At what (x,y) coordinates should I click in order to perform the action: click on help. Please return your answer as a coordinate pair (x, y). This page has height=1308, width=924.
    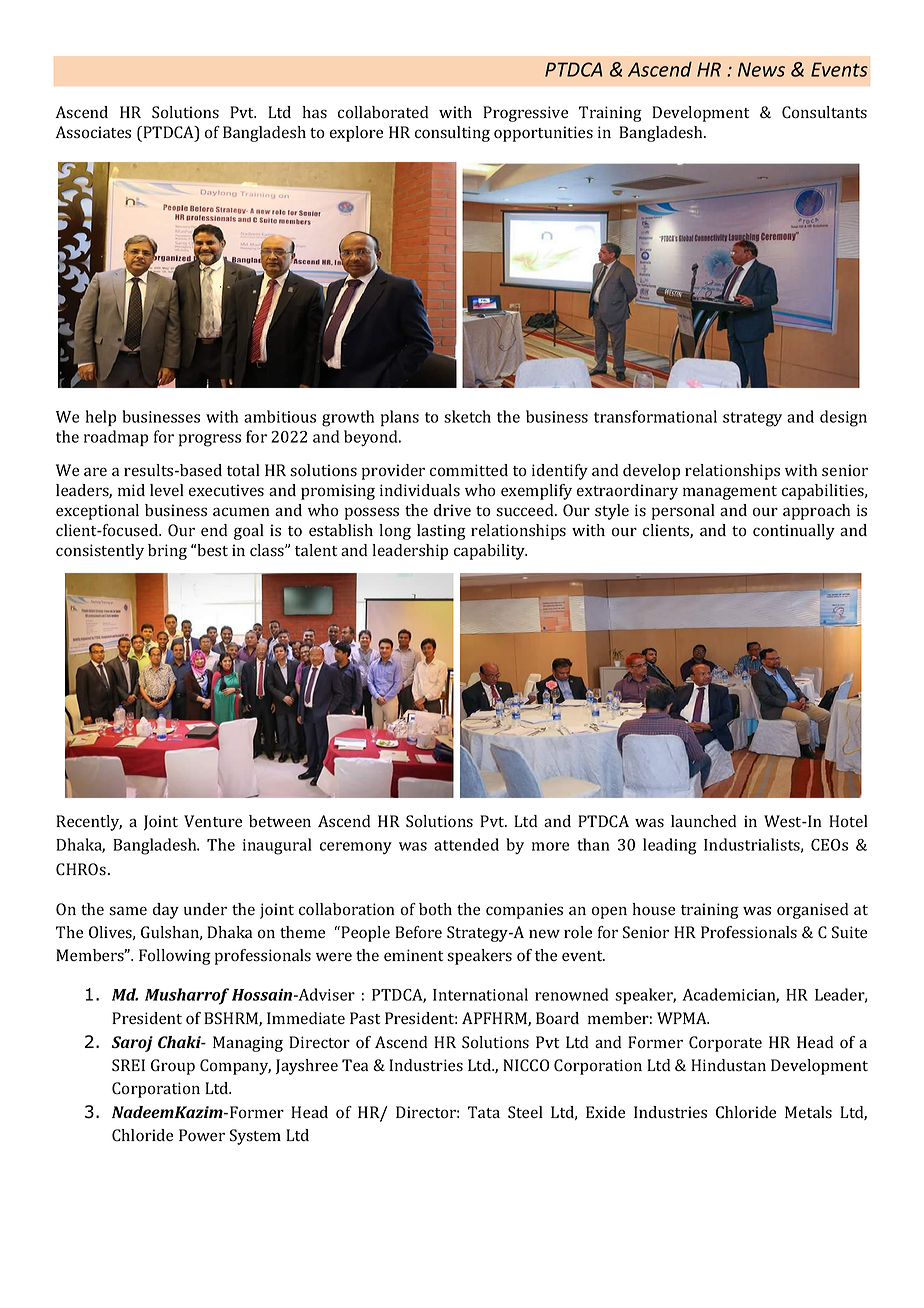
    Looking at the image, I should click on (101, 418).
